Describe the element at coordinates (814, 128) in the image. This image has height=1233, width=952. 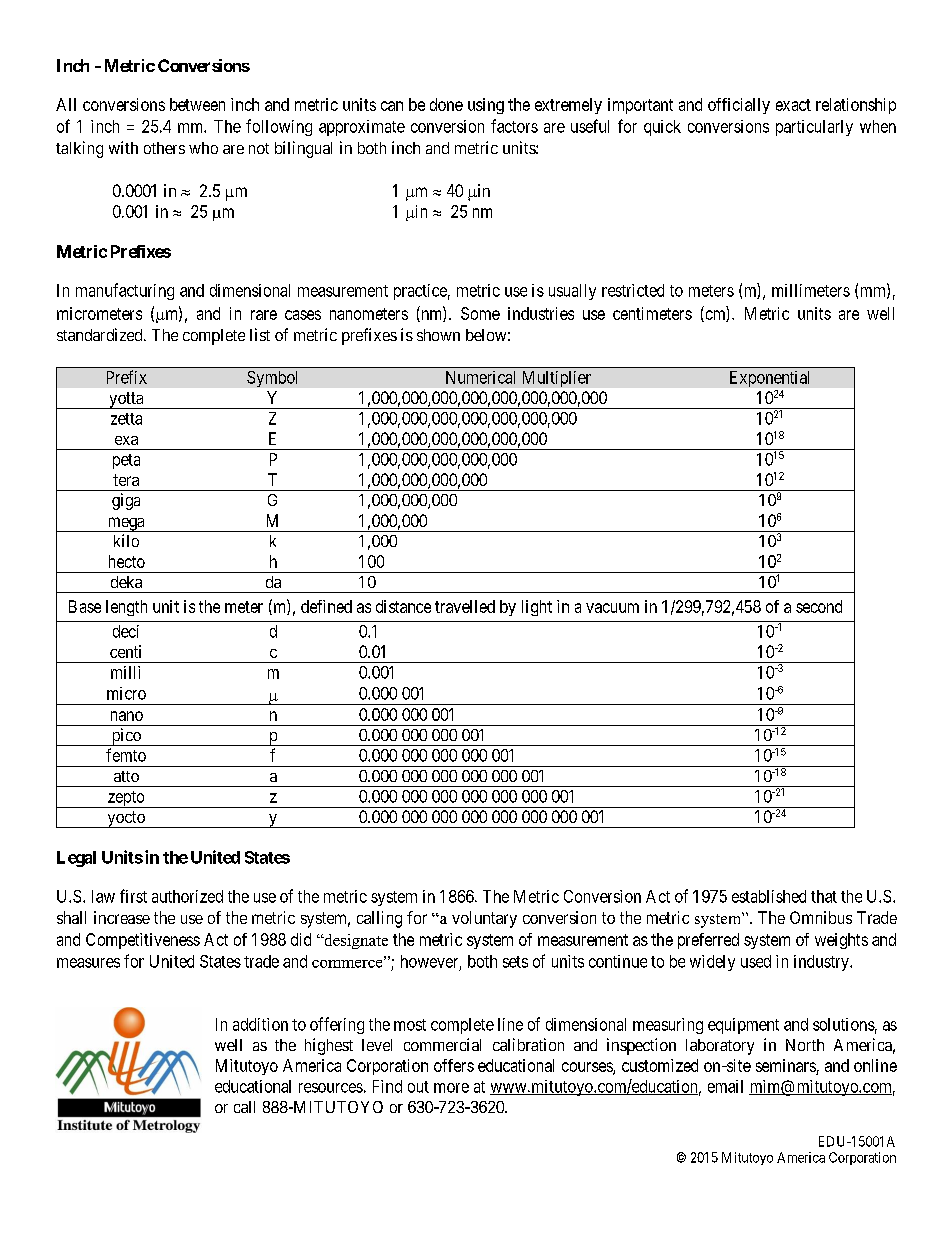
I see `particularly` at that location.
